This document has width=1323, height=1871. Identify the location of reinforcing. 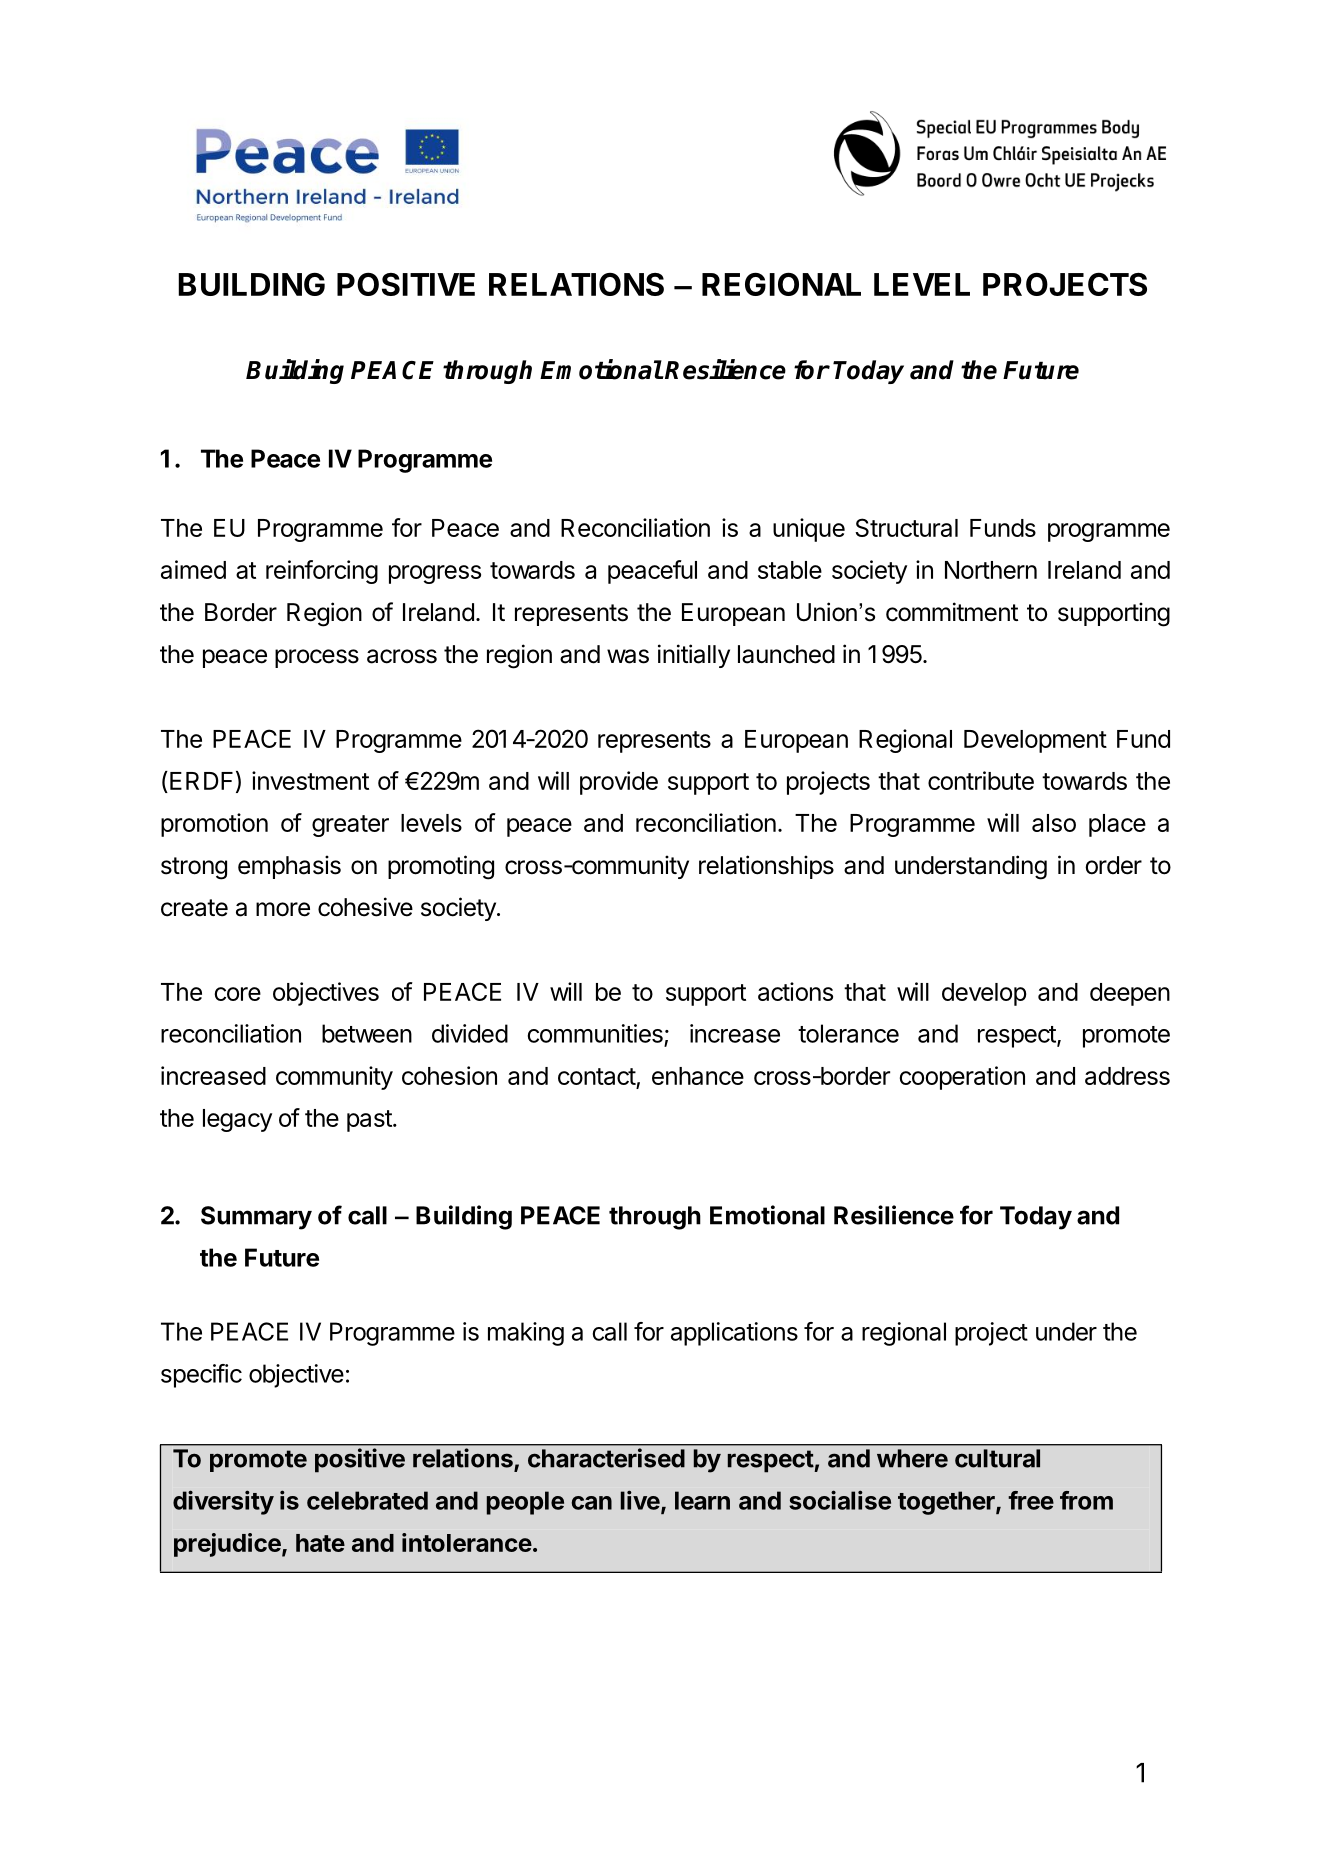
(322, 572).
